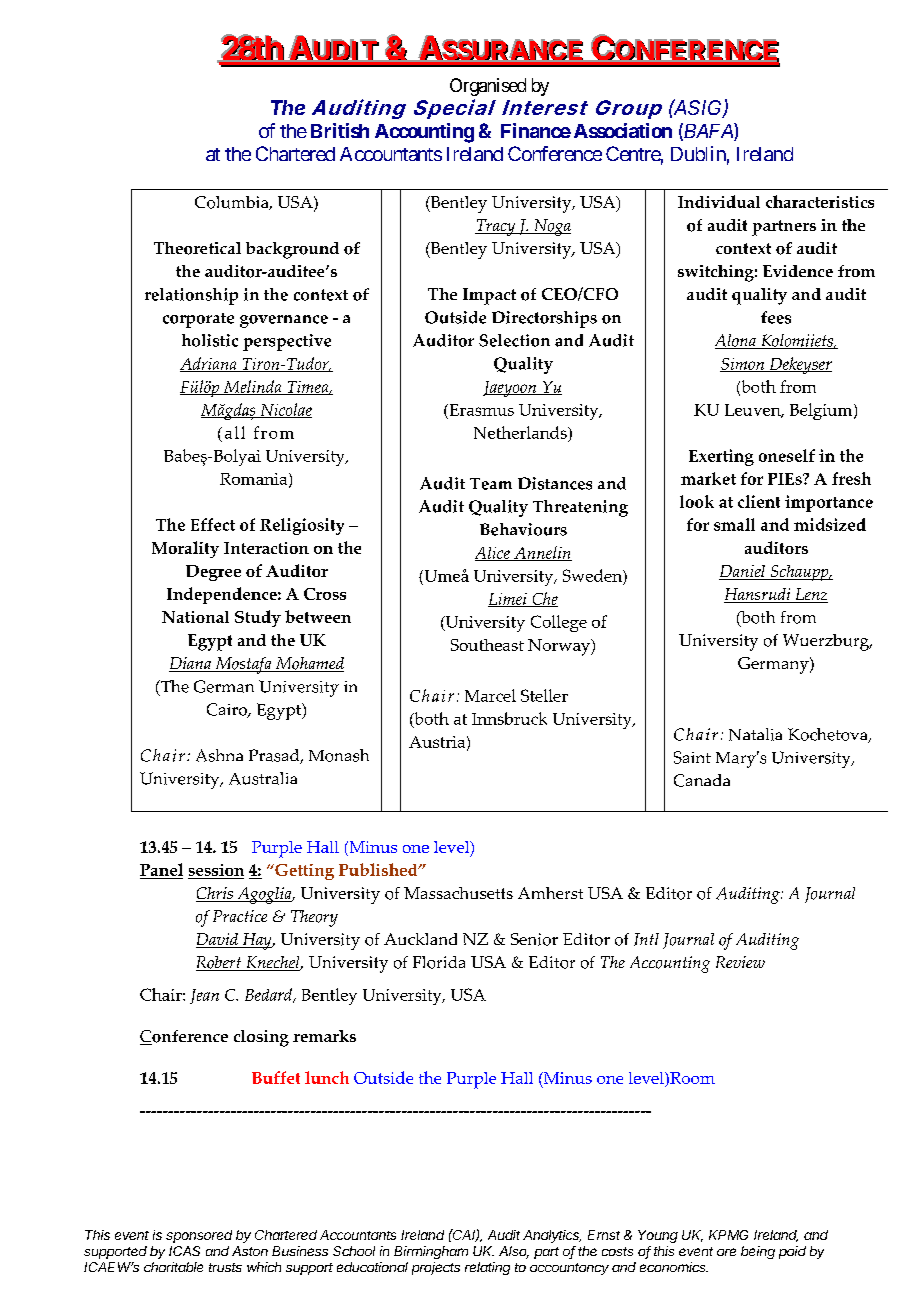 This image has height=1308, width=924. What do you see at coordinates (252, 387) in the image?
I see `Melinda` at bounding box center [252, 387].
